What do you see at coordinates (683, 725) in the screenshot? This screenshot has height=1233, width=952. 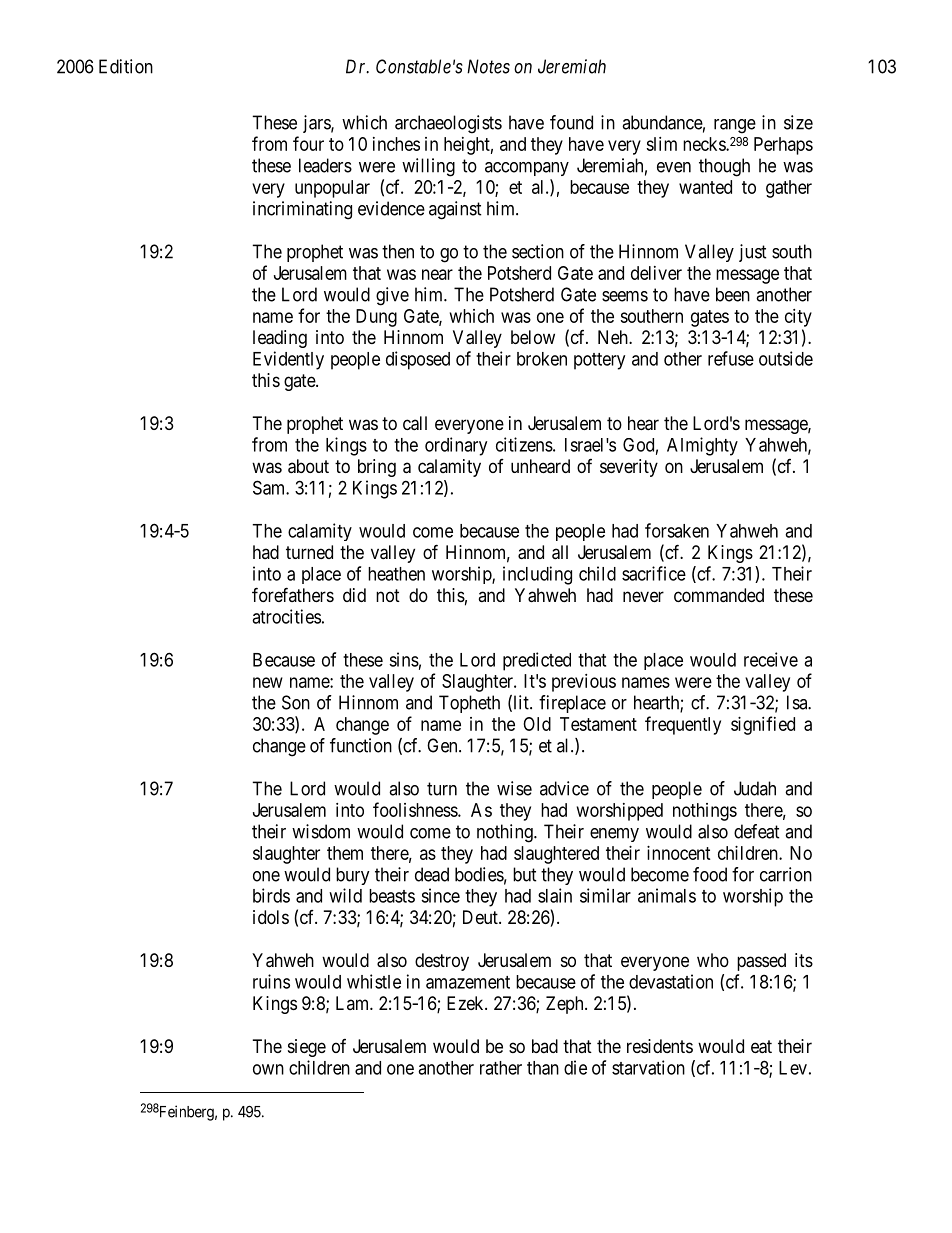 I see `frequently` at bounding box center [683, 725].
